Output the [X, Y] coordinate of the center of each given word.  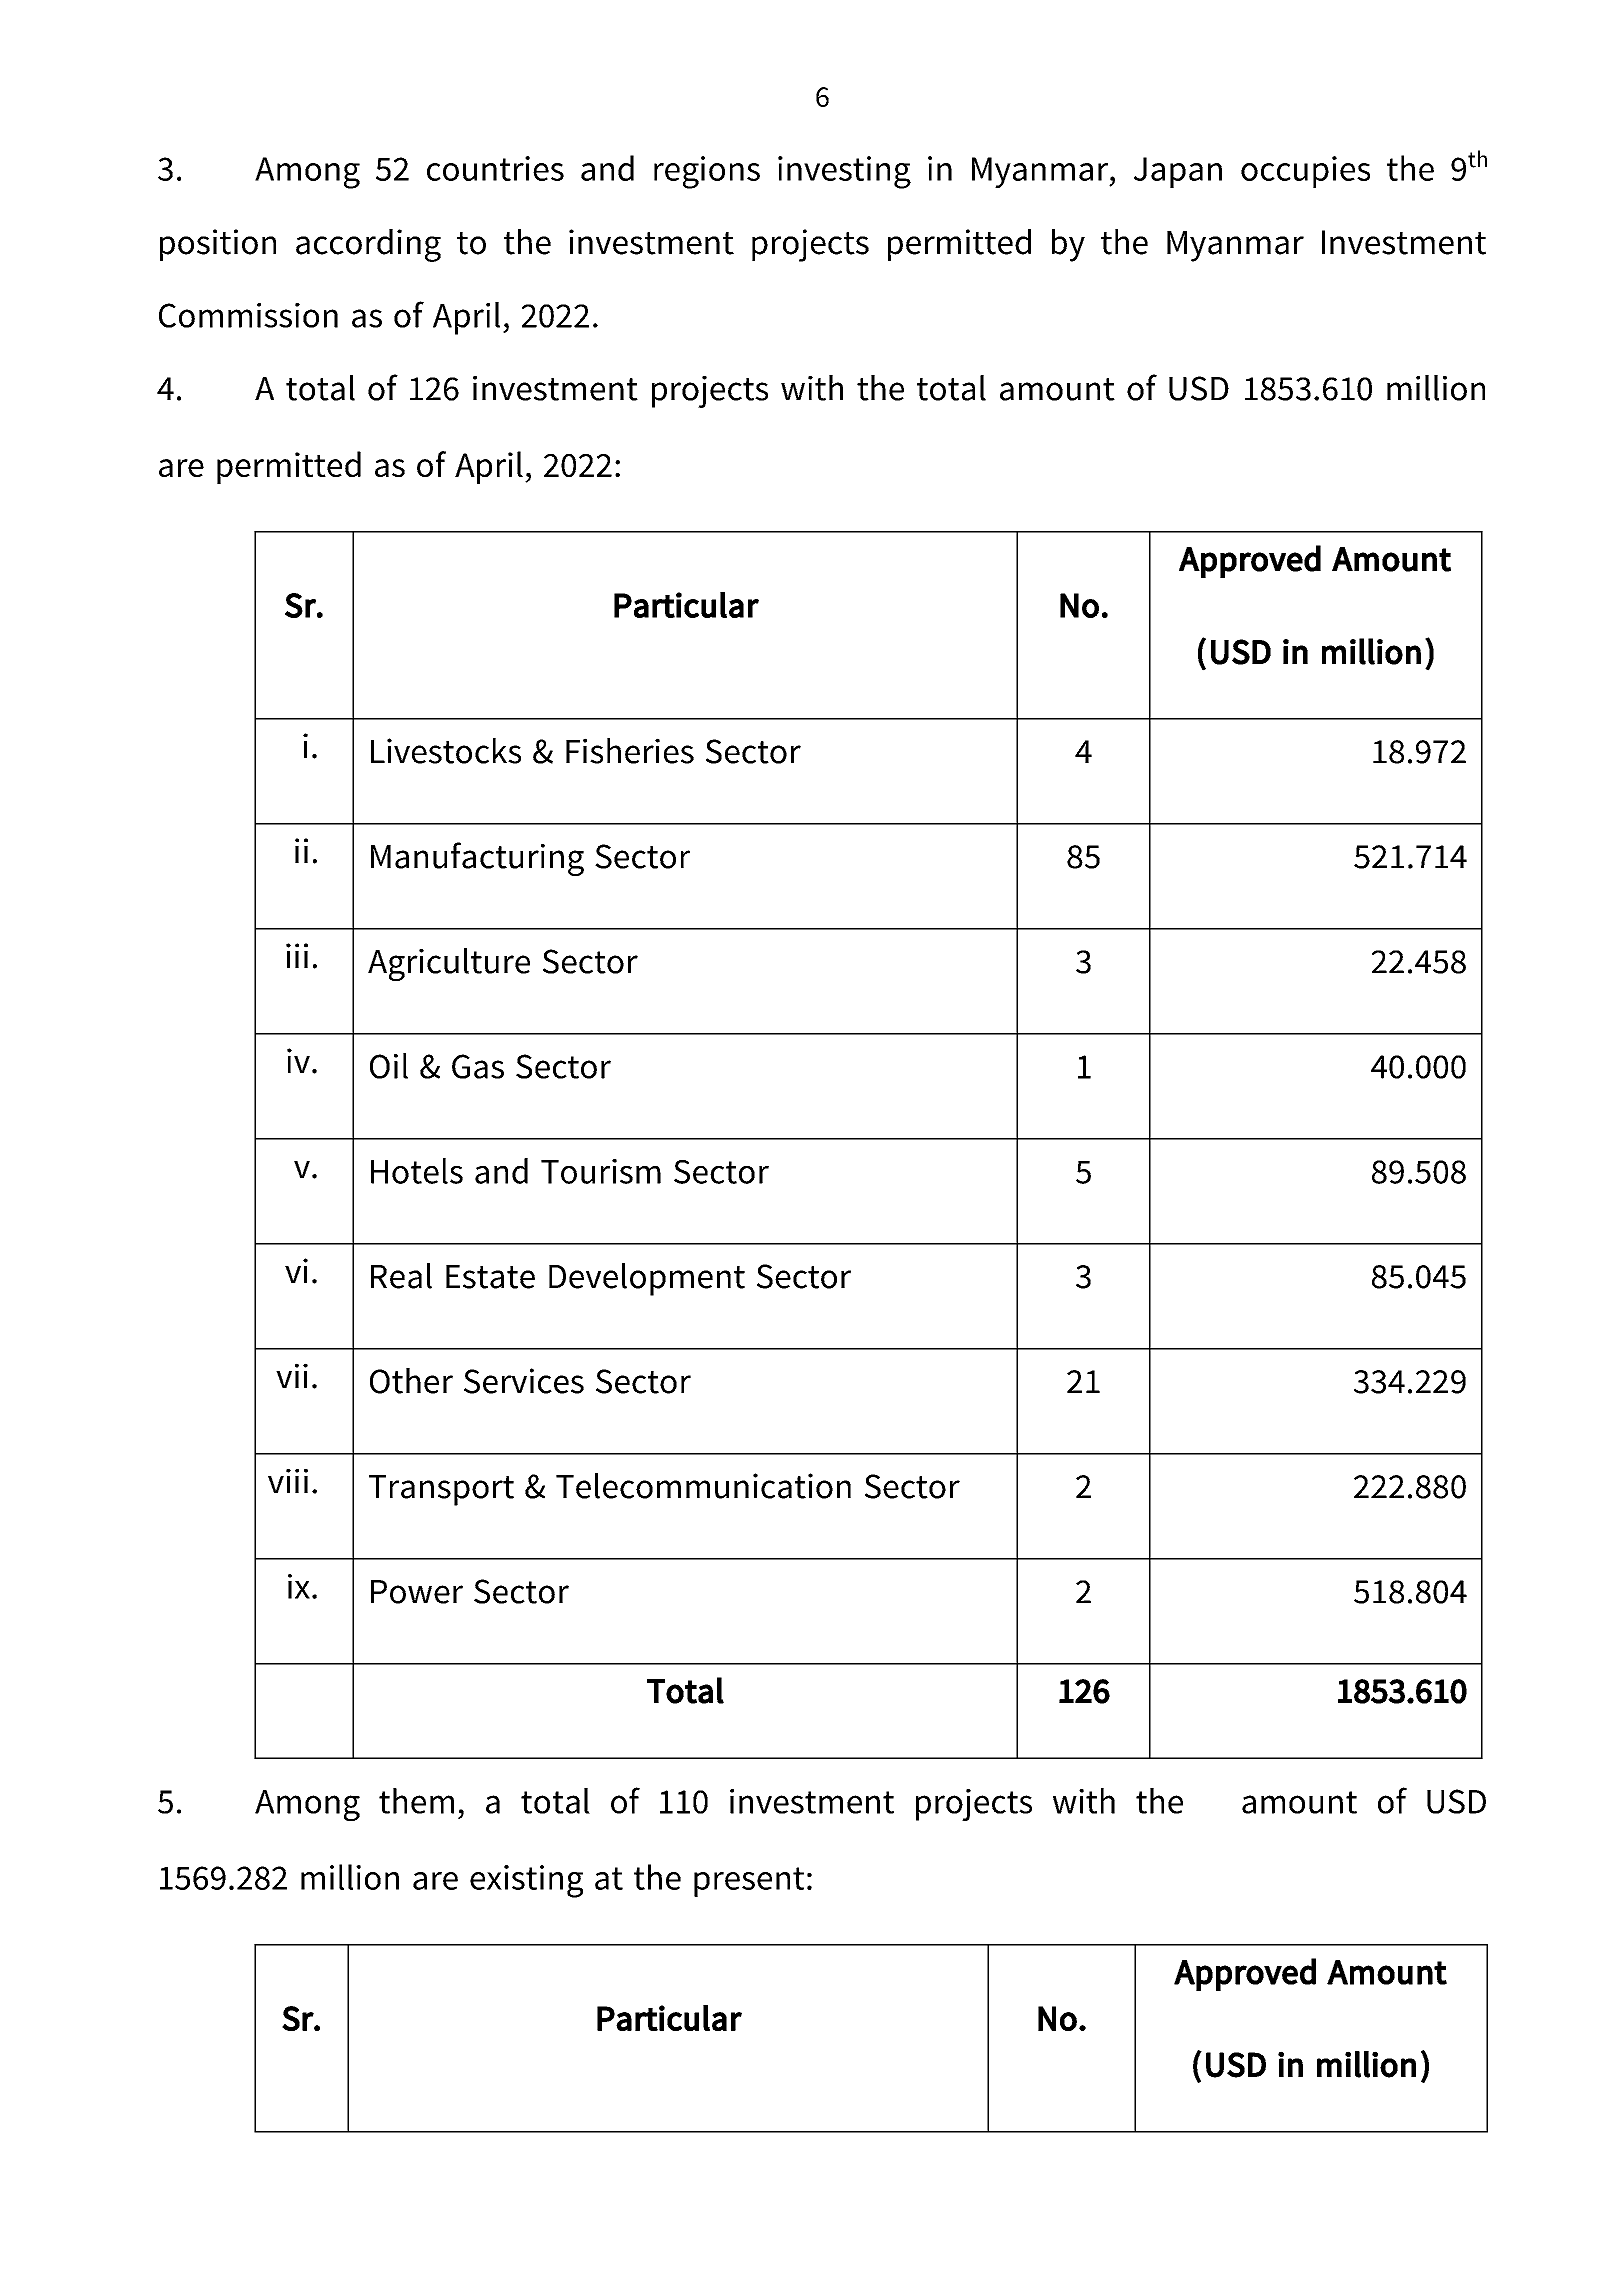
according [368, 245]
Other [411, 1381]
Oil [389, 1066]
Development [647, 1279]
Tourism [601, 1171]
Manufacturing [477, 859]
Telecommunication [703, 1486]
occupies [1305, 172]
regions [707, 172]
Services [524, 1381]
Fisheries [630, 751]
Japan [1178, 172]
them [416, 1801]
